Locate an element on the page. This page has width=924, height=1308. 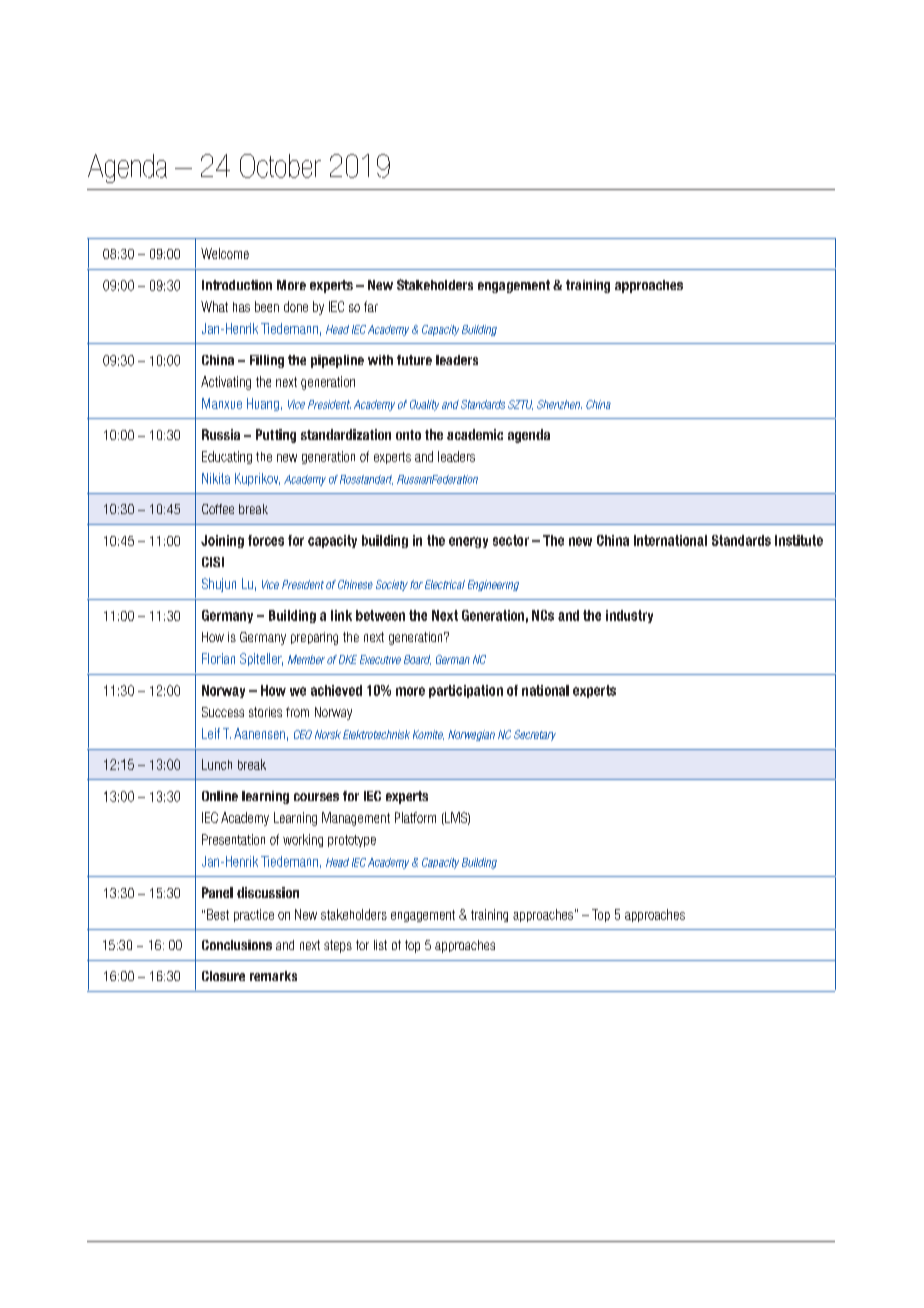
Institute is located at coordinates (799, 540).
